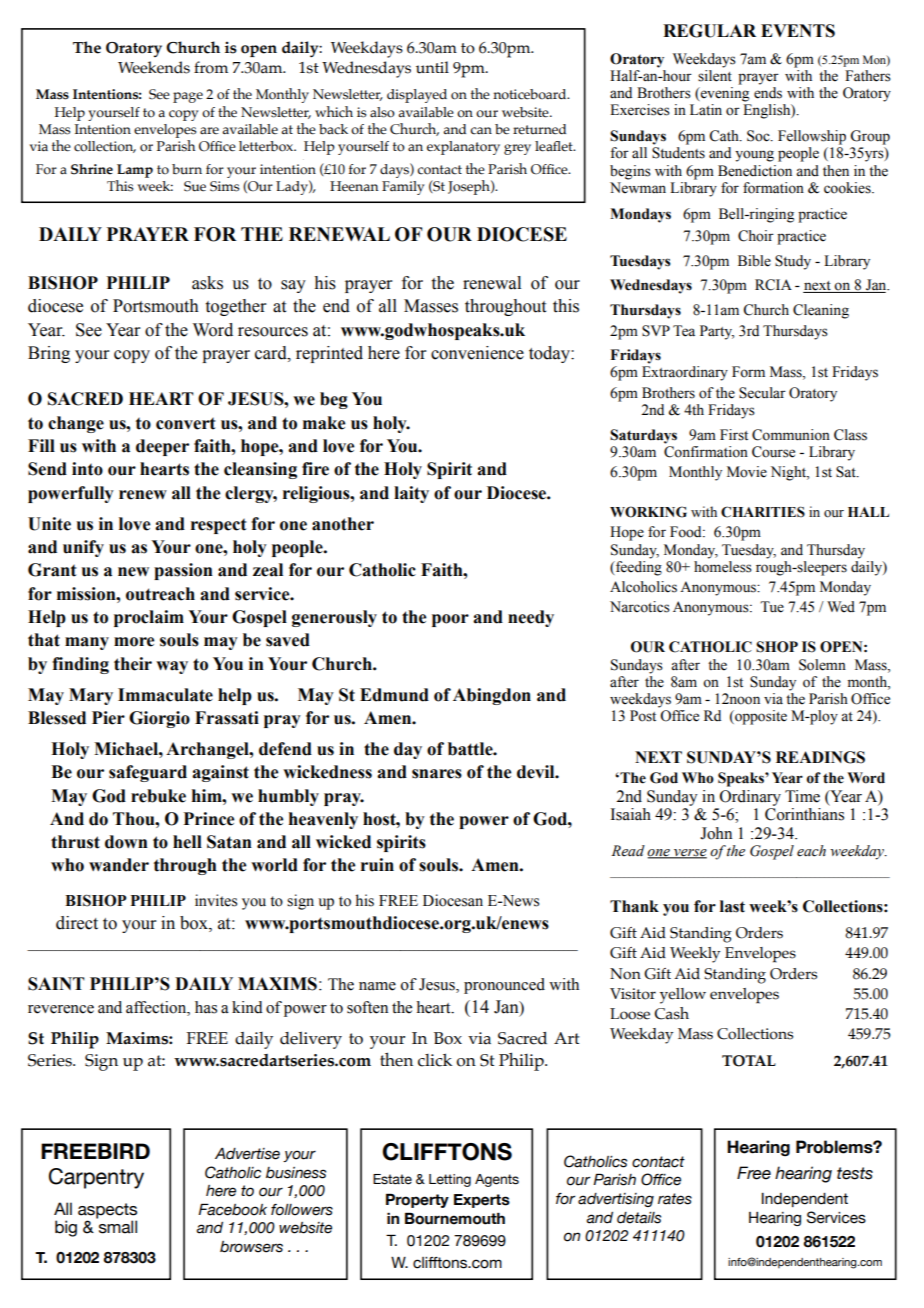  I want to click on yellow, so click(683, 996).
